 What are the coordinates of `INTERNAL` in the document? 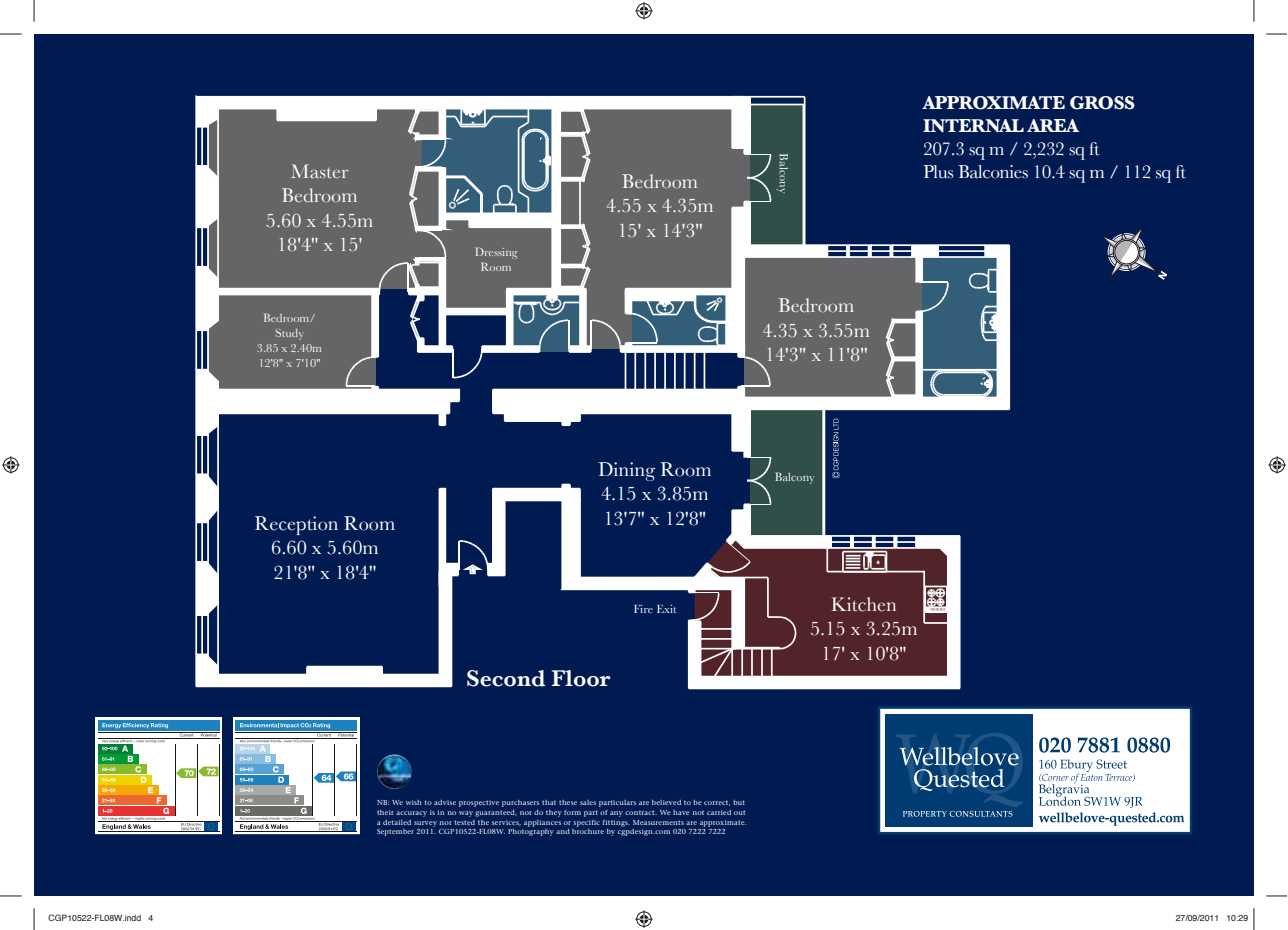 It's located at (973, 126).
